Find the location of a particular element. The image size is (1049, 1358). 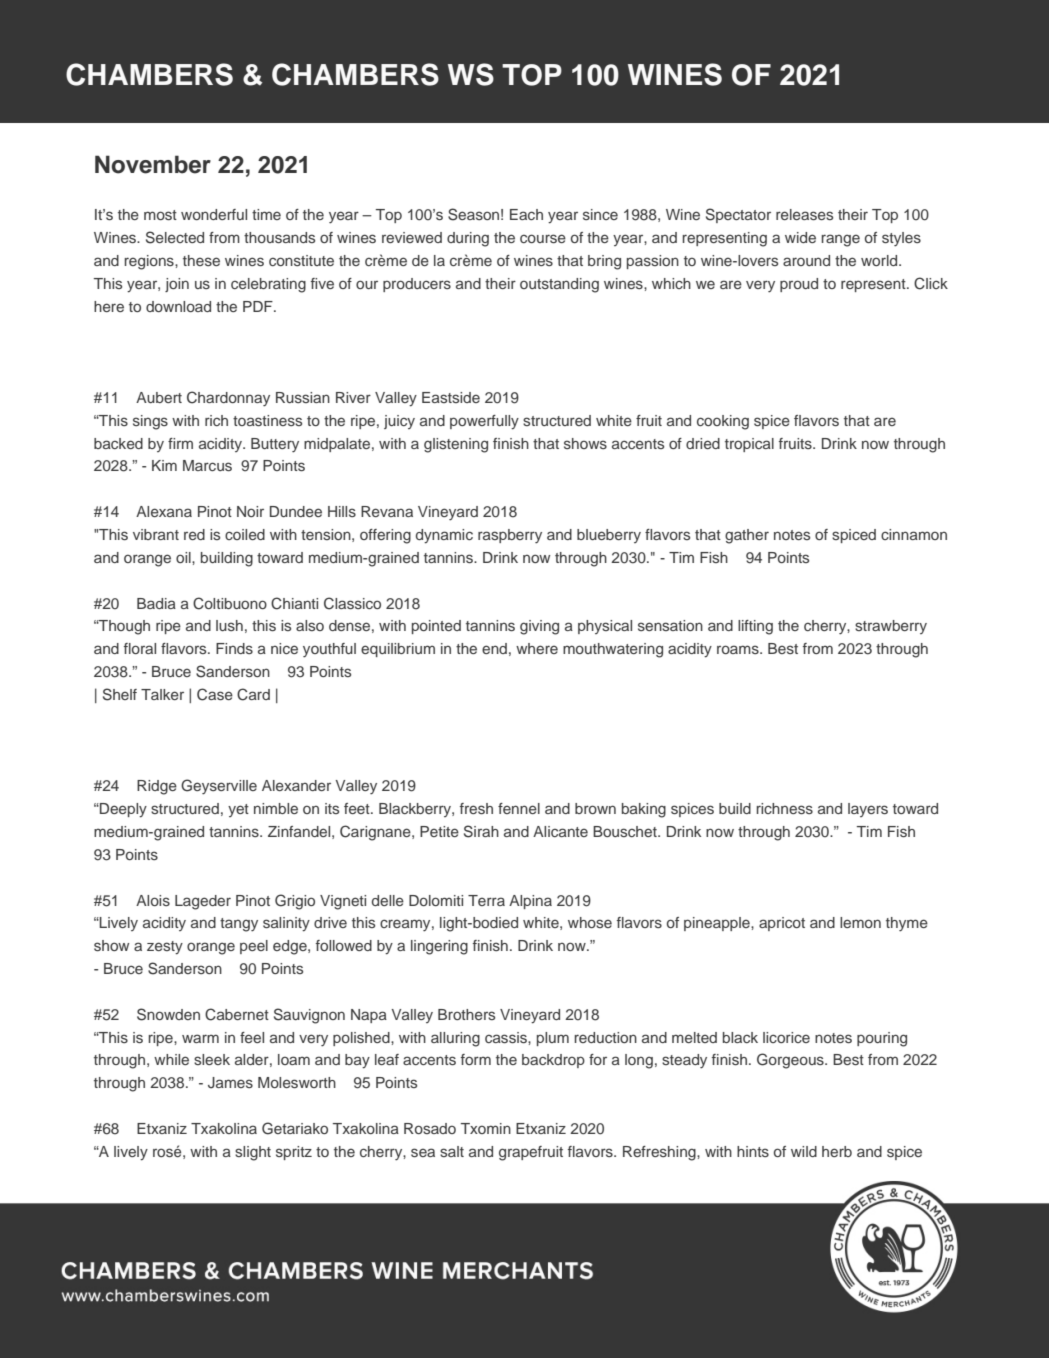

end is located at coordinates (494, 648).
